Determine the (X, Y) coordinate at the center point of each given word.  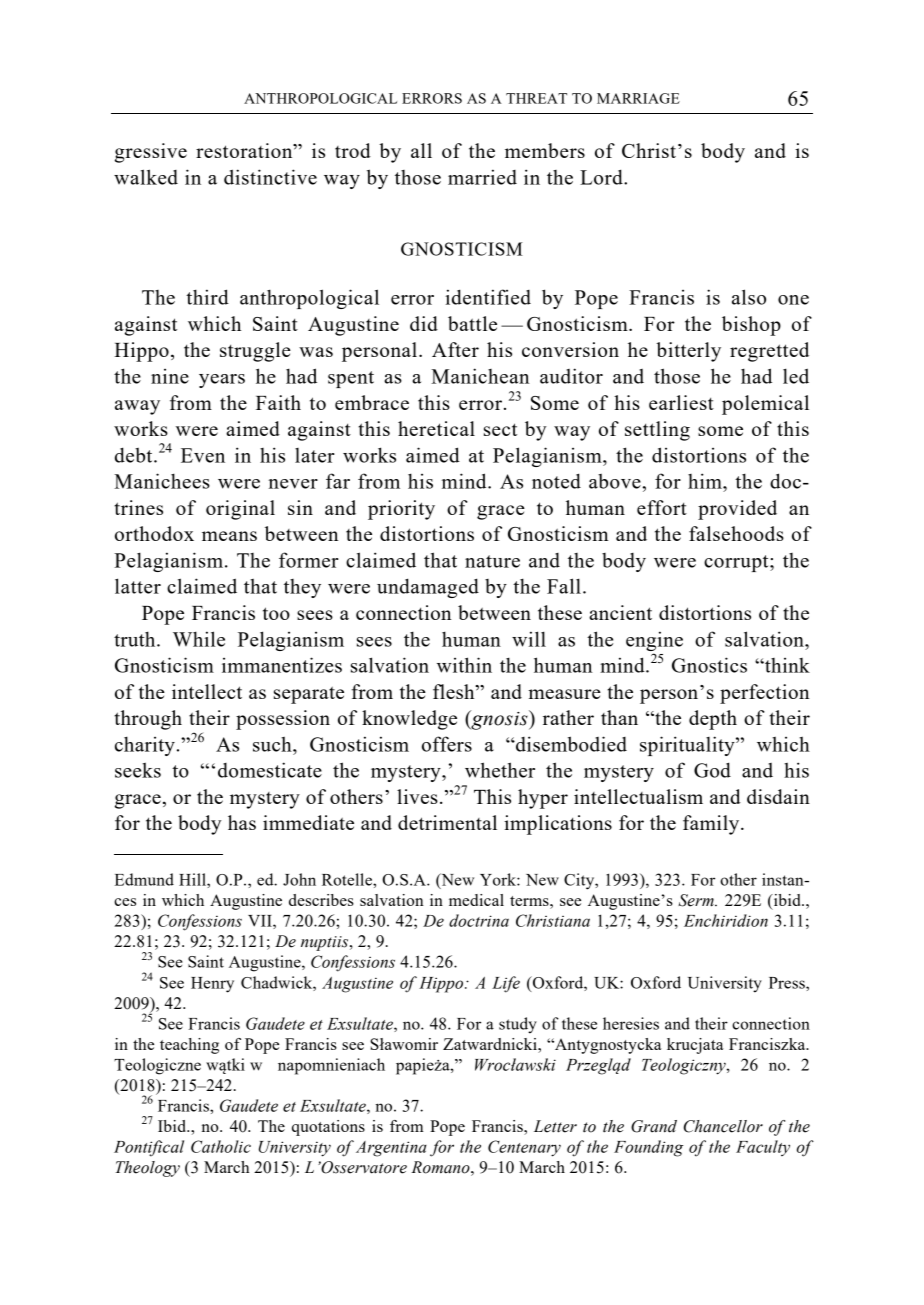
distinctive (270, 177)
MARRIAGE (638, 98)
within (464, 665)
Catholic (221, 1146)
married (482, 177)
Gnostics (709, 665)
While (199, 639)
